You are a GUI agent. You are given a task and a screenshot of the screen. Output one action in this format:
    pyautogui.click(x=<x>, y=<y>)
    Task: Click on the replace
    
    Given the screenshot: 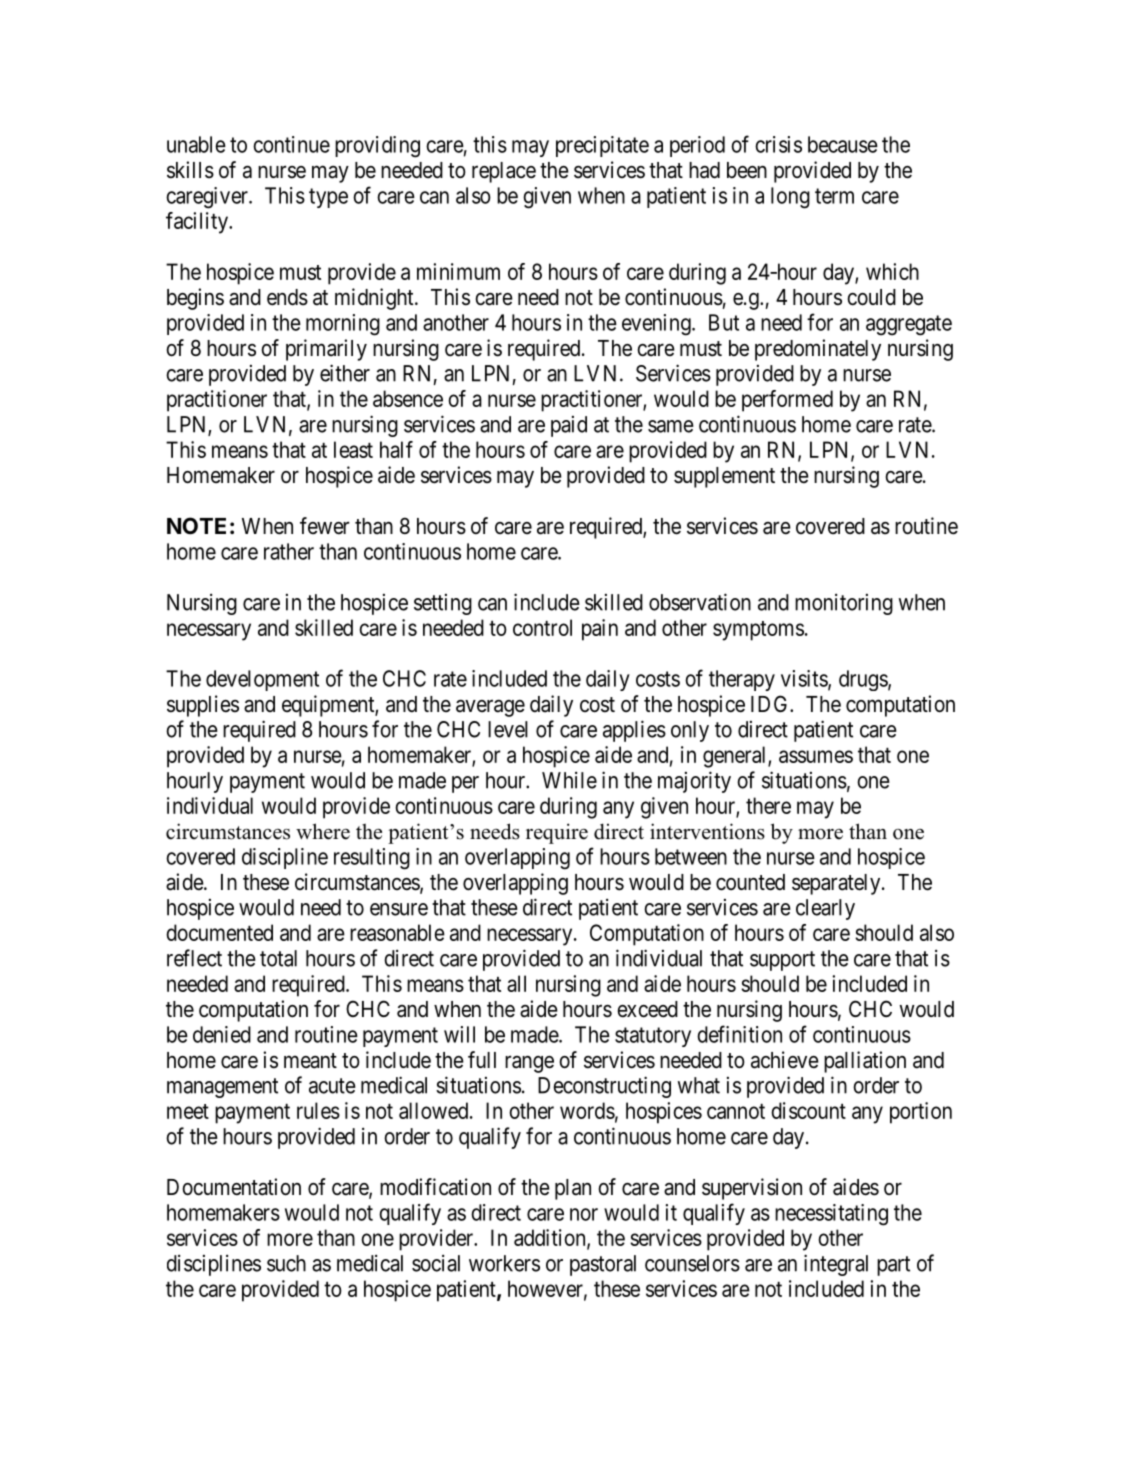 What is the action you would take?
    pyautogui.click(x=504, y=172)
